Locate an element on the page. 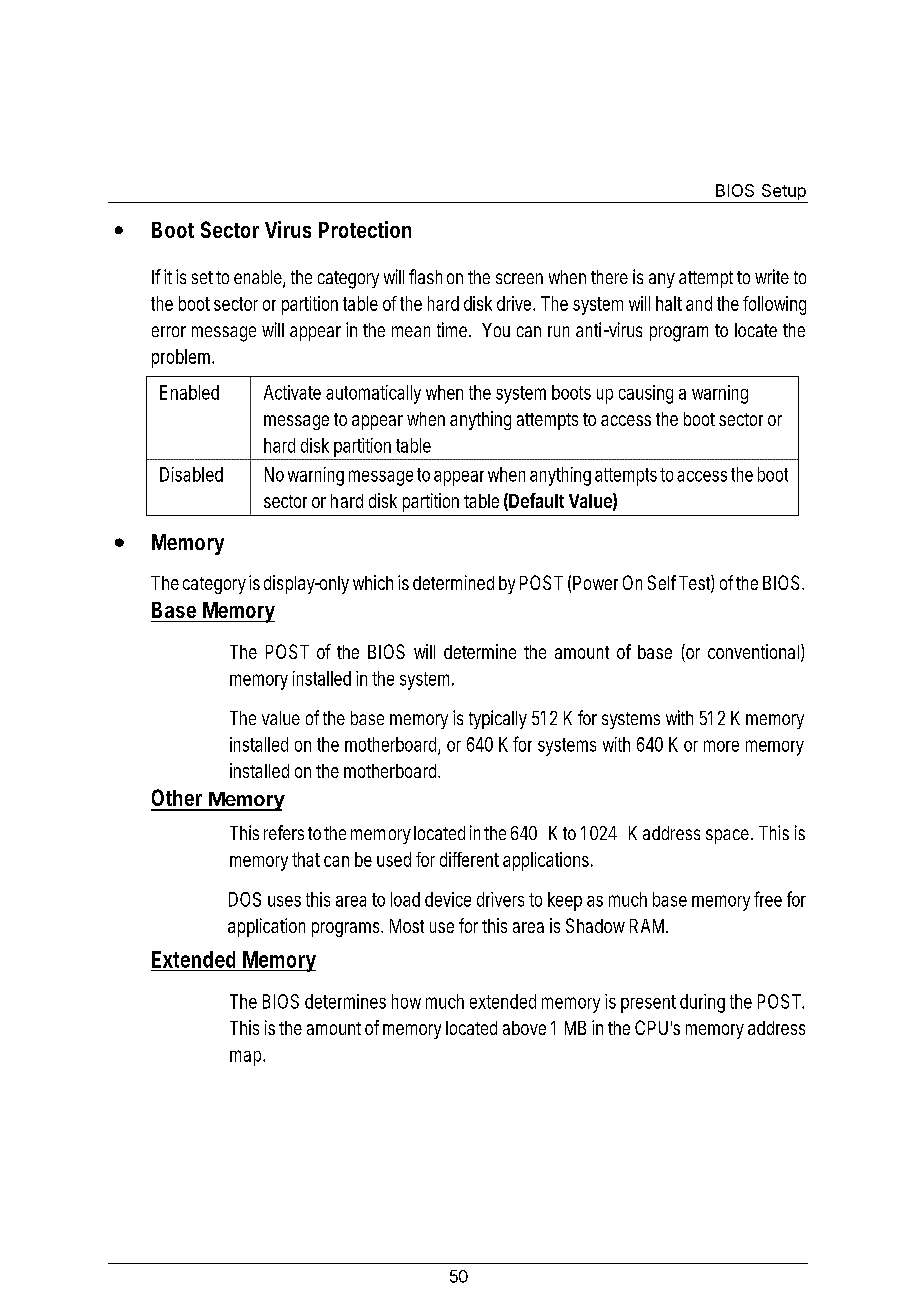 The height and width of the image is (1313, 924). Setup is located at coordinates (783, 193).
